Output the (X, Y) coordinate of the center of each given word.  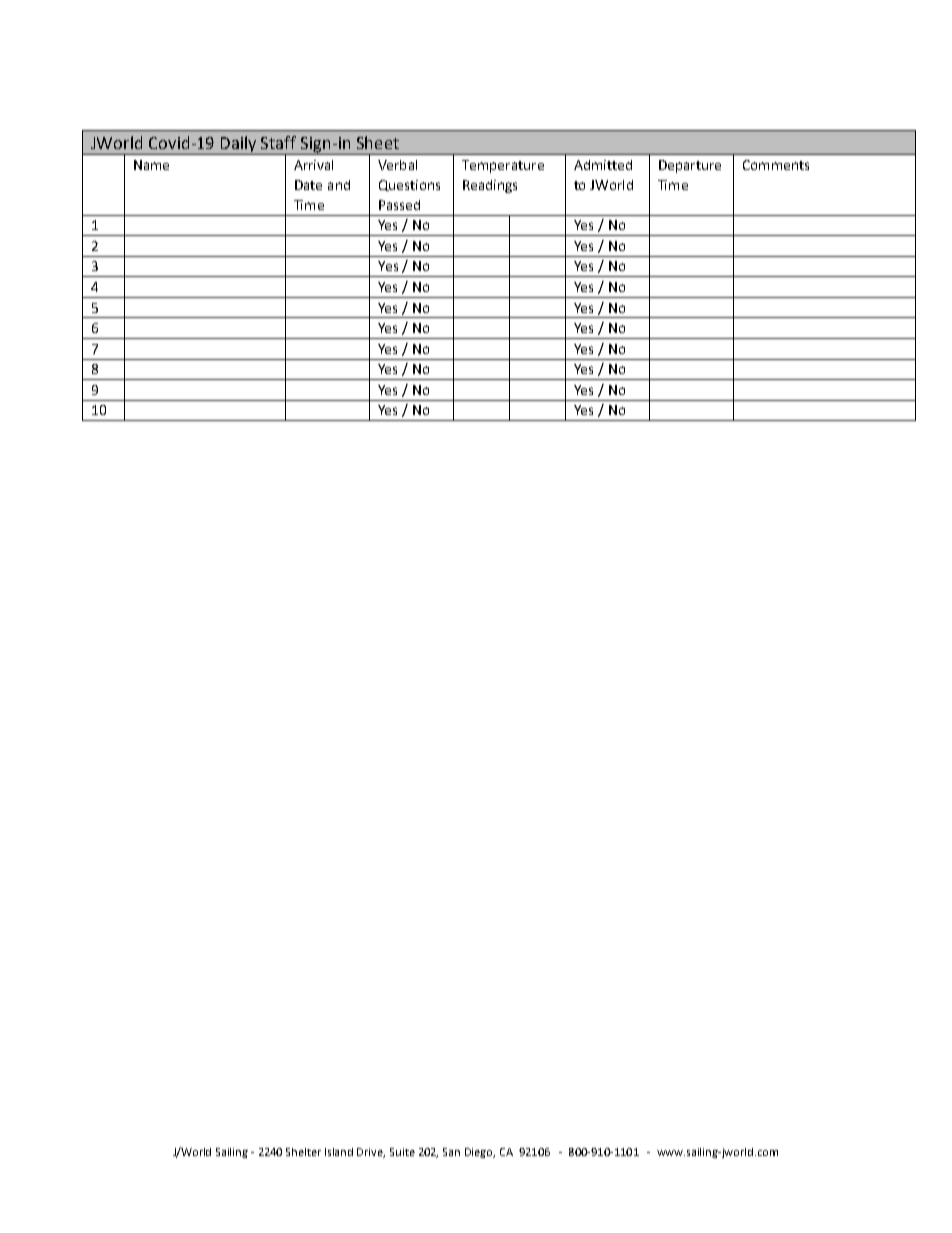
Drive (371, 1153)
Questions (409, 185)
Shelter (303, 1152)
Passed (399, 205)
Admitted (603, 165)
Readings (490, 186)
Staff (278, 142)
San (451, 1152)
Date (308, 185)
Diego (480, 1153)
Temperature (503, 166)
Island (339, 1152)
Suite (402, 1152)
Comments (776, 165)
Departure (690, 166)
